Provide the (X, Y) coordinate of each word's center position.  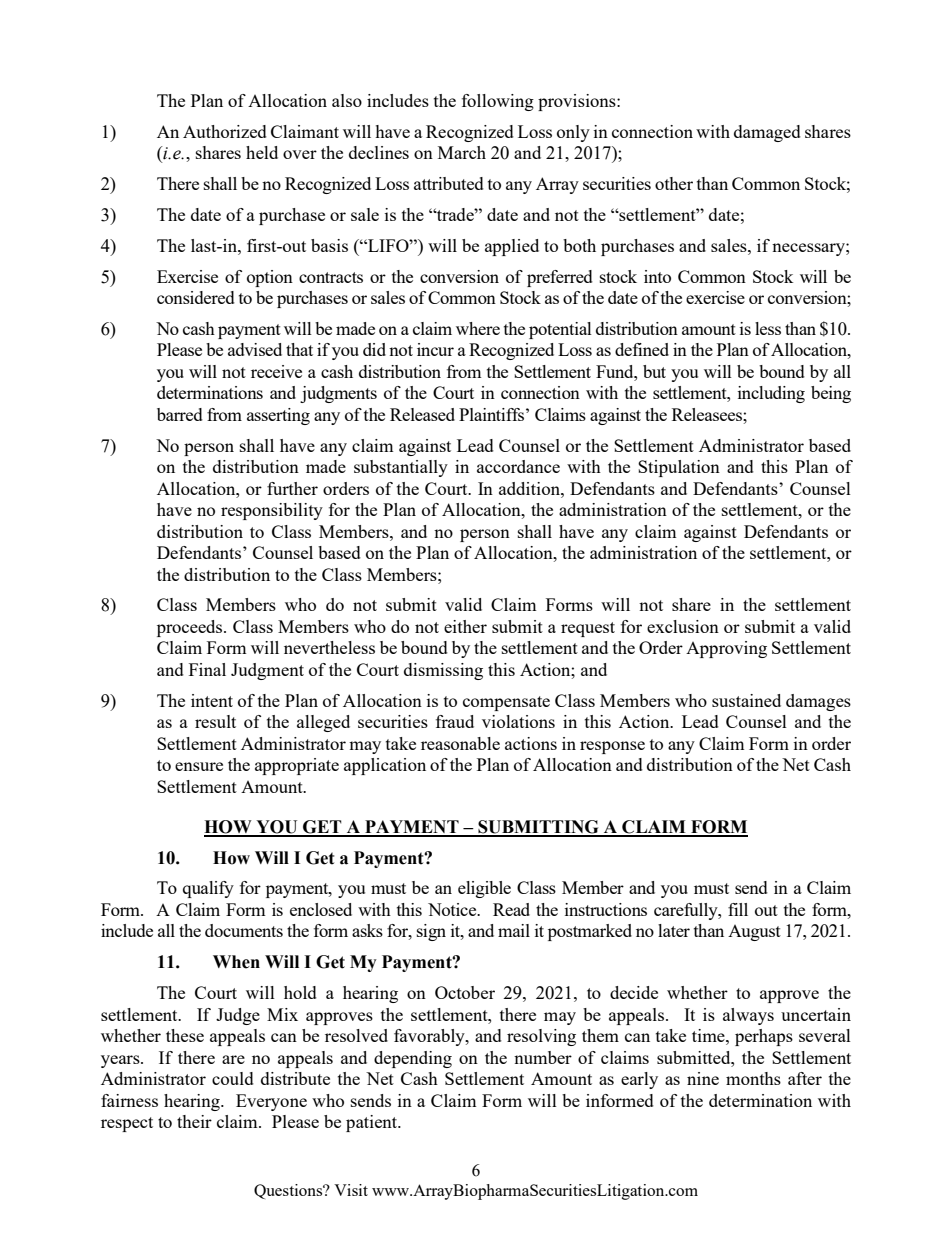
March (462, 152)
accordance (518, 466)
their (194, 1121)
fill (738, 909)
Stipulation (679, 468)
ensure (199, 766)
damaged (767, 133)
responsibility (272, 511)
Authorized (225, 131)
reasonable (460, 743)
